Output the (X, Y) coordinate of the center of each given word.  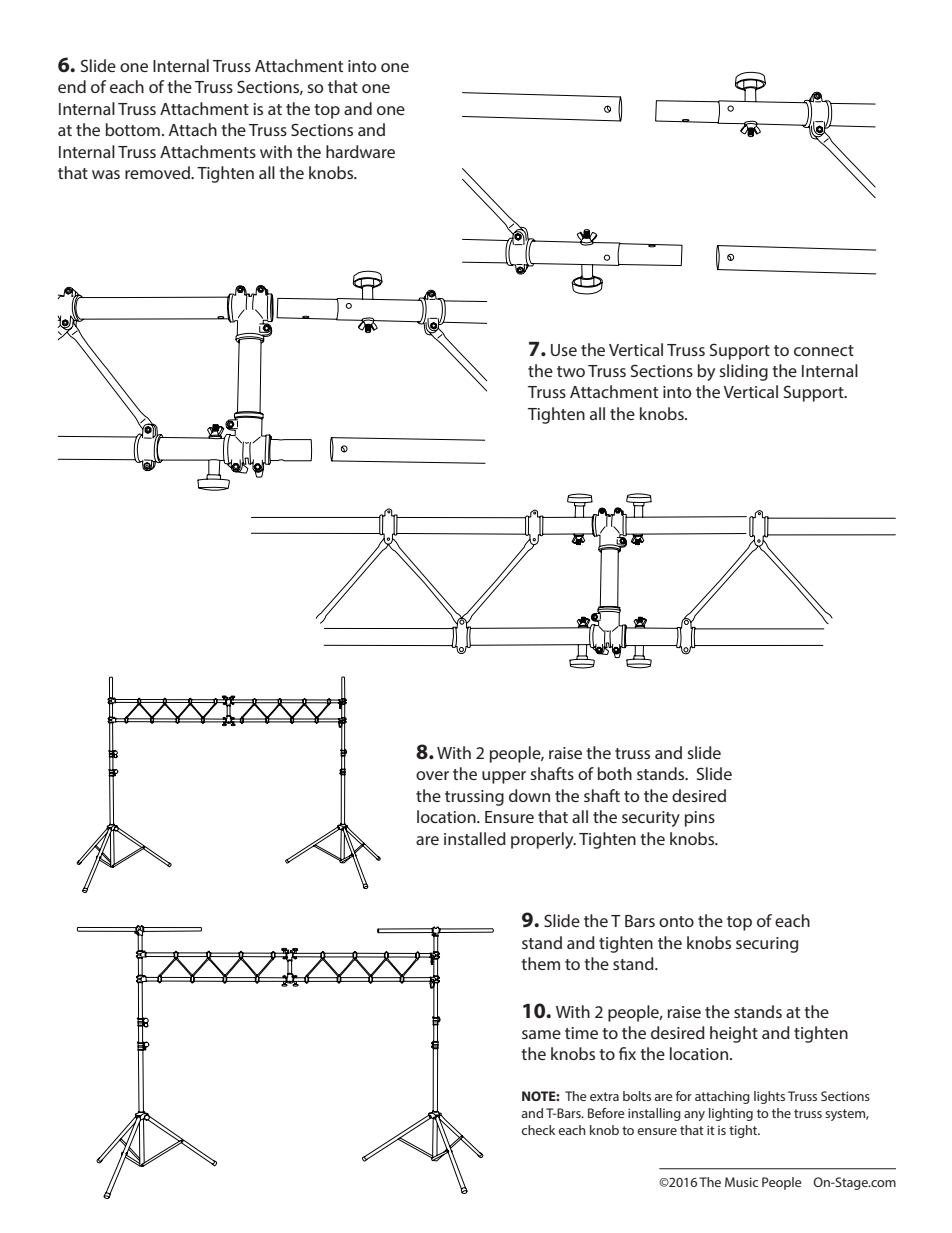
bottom (133, 129)
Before (606, 1113)
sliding (743, 372)
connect (824, 350)
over (432, 775)
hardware (360, 151)
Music (741, 1182)
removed (158, 172)
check (538, 1130)
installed (475, 838)
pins (700, 819)
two (571, 371)
